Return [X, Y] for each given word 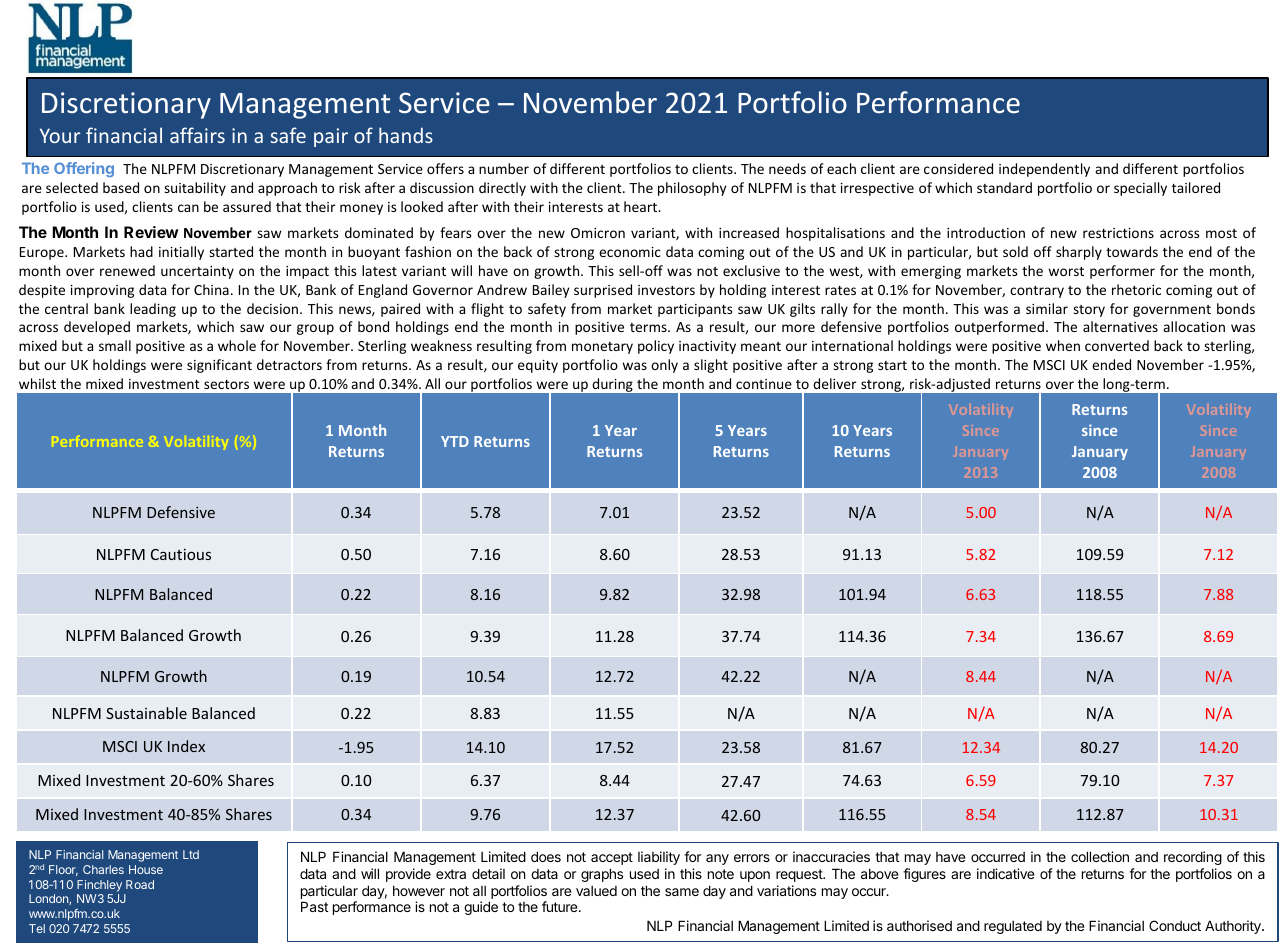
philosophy [692, 189]
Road [140, 884]
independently [1044, 170]
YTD [455, 441]
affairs [197, 135]
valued [596, 891]
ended [1111, 364]
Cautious [181, 554]
